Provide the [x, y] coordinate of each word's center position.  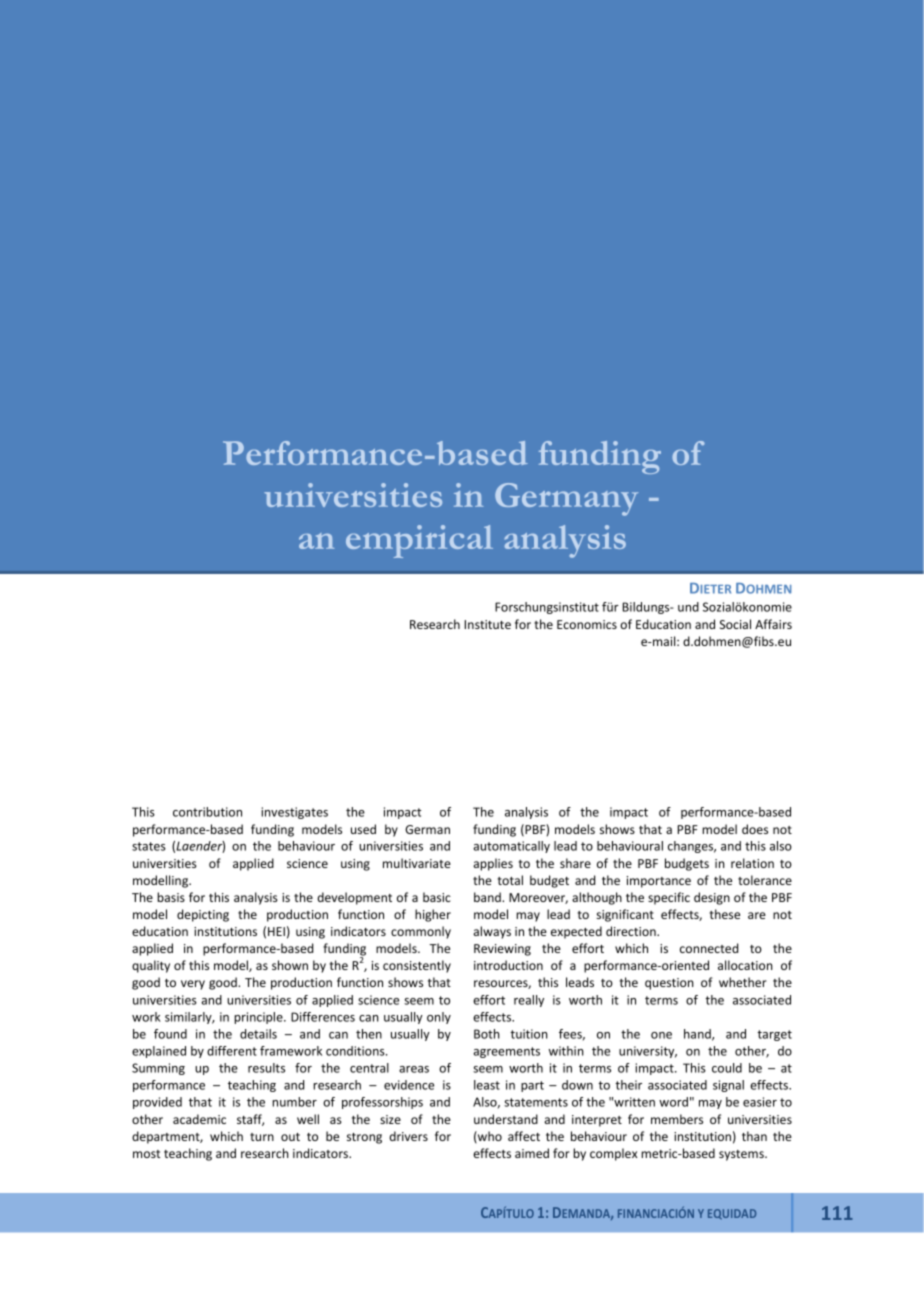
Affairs [773, 624]
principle [259, 1018]
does [755, 829]
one [661, 1035]
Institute [487, 624]
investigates [294, 813]
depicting [203, 915]
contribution [207, 812]
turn [262, 1137]
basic [437, 897]
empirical [419, 541]
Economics [587, 624]
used [363, 829]
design [712, 898]
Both [487, 1034]
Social [735, 624]
